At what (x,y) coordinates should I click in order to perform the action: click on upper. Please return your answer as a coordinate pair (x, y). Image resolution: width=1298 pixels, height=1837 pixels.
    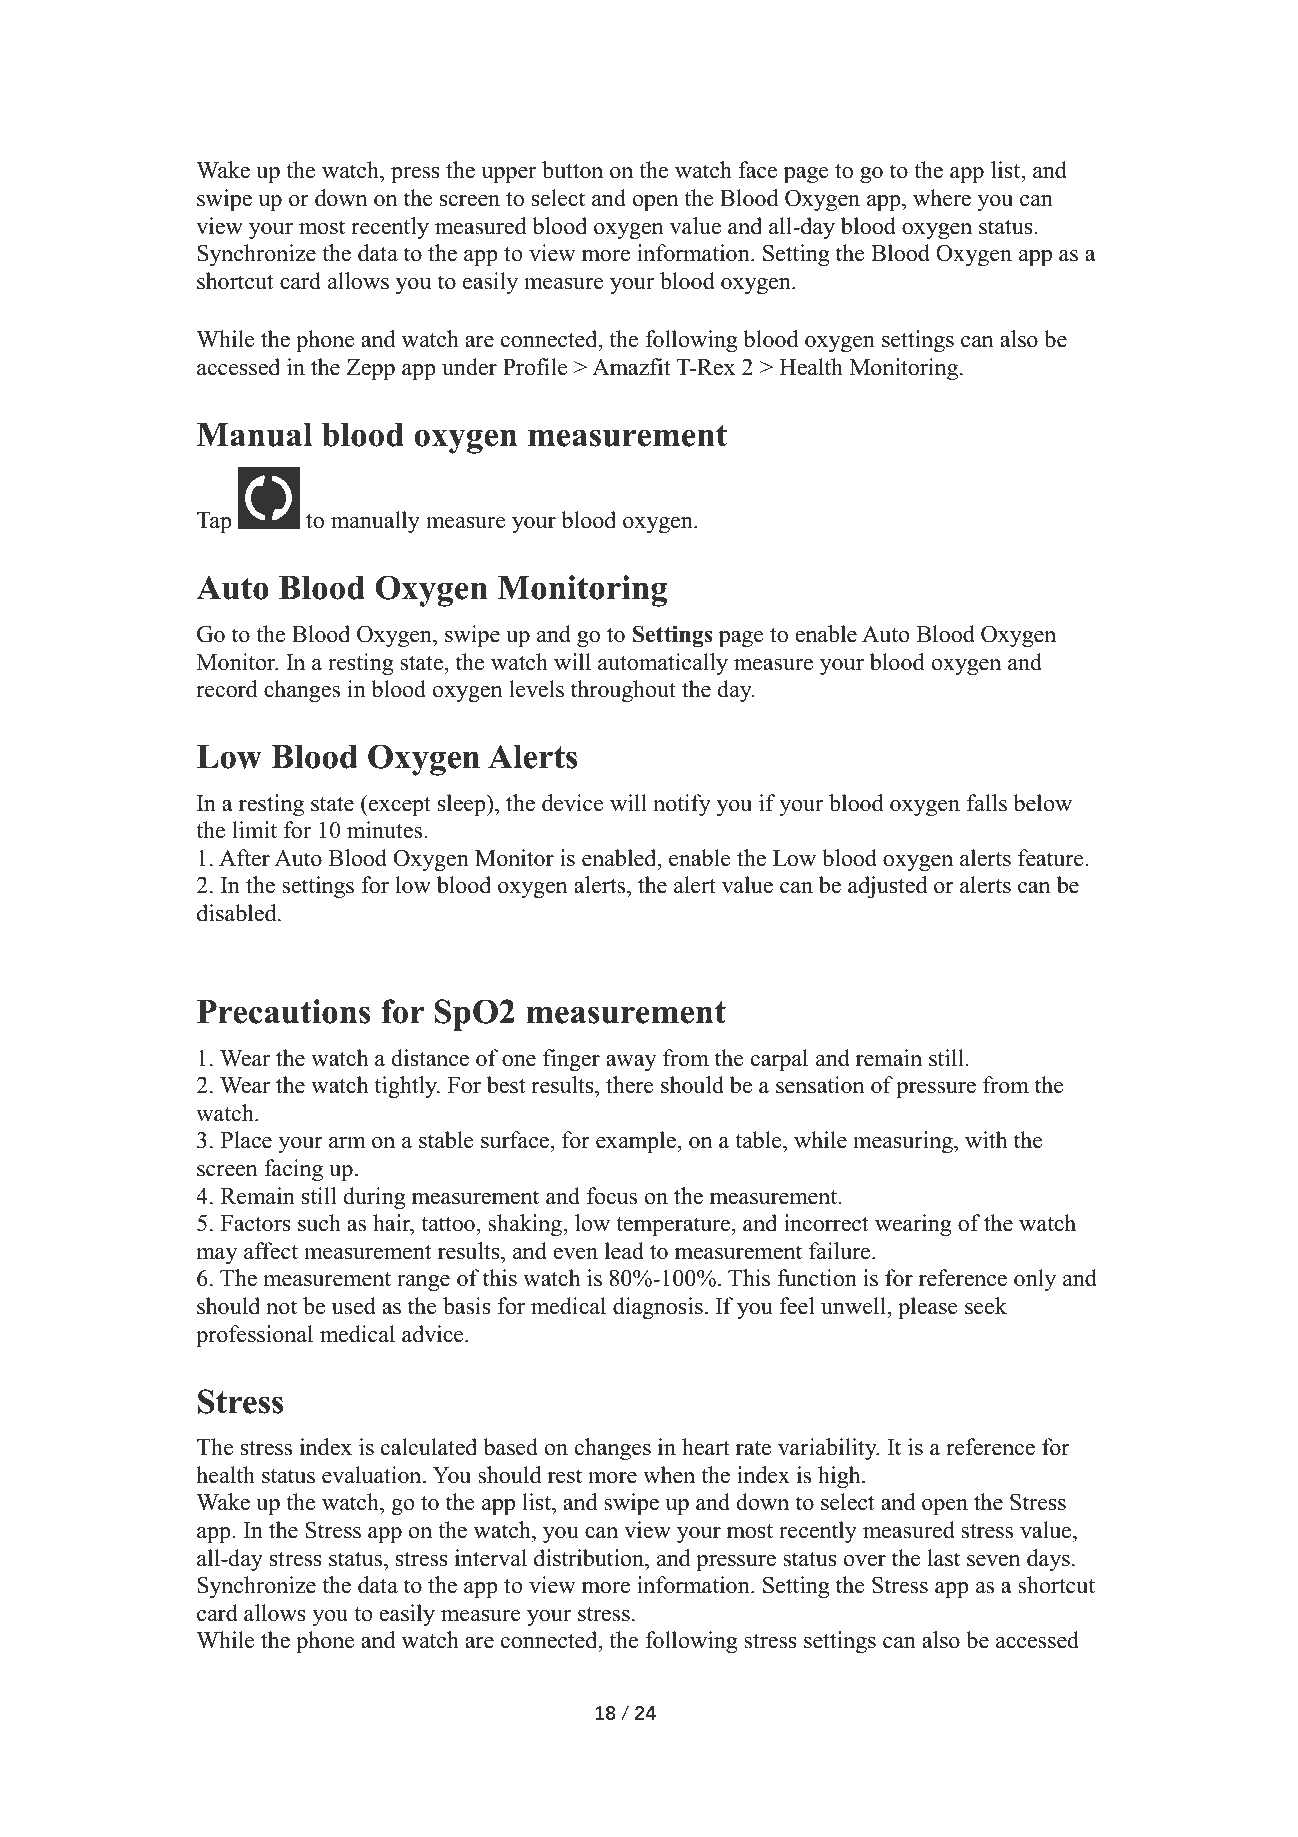
    Looking at the image, I should click on (508, 175).
